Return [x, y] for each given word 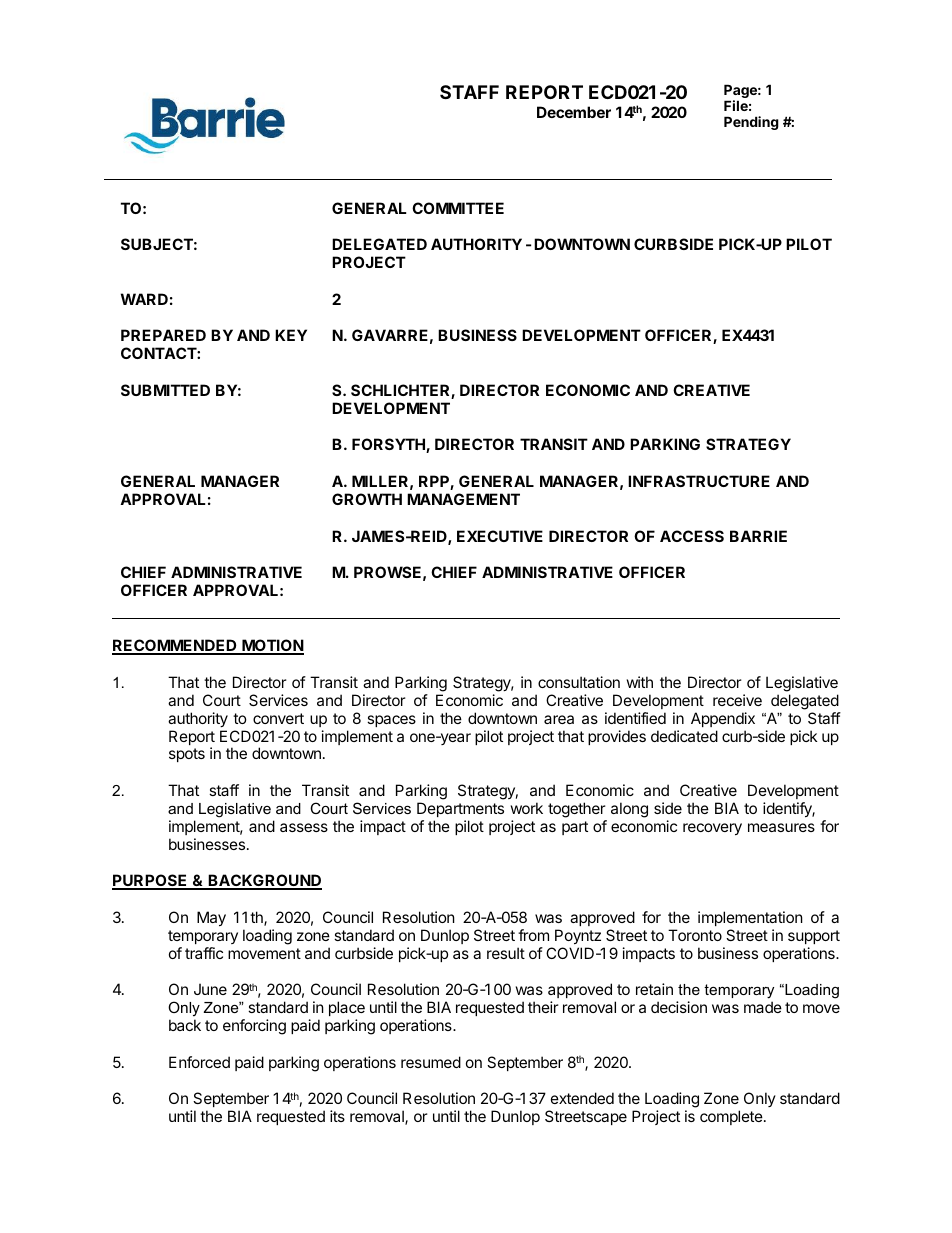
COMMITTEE [458, 208]
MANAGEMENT [463, 499]
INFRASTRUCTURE [699, 481]
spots [187, 755]
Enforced [199, 1062]
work [527, 808]
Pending [751, 123]
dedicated [684, 736]
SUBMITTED [165, 390]
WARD [144, 299]
